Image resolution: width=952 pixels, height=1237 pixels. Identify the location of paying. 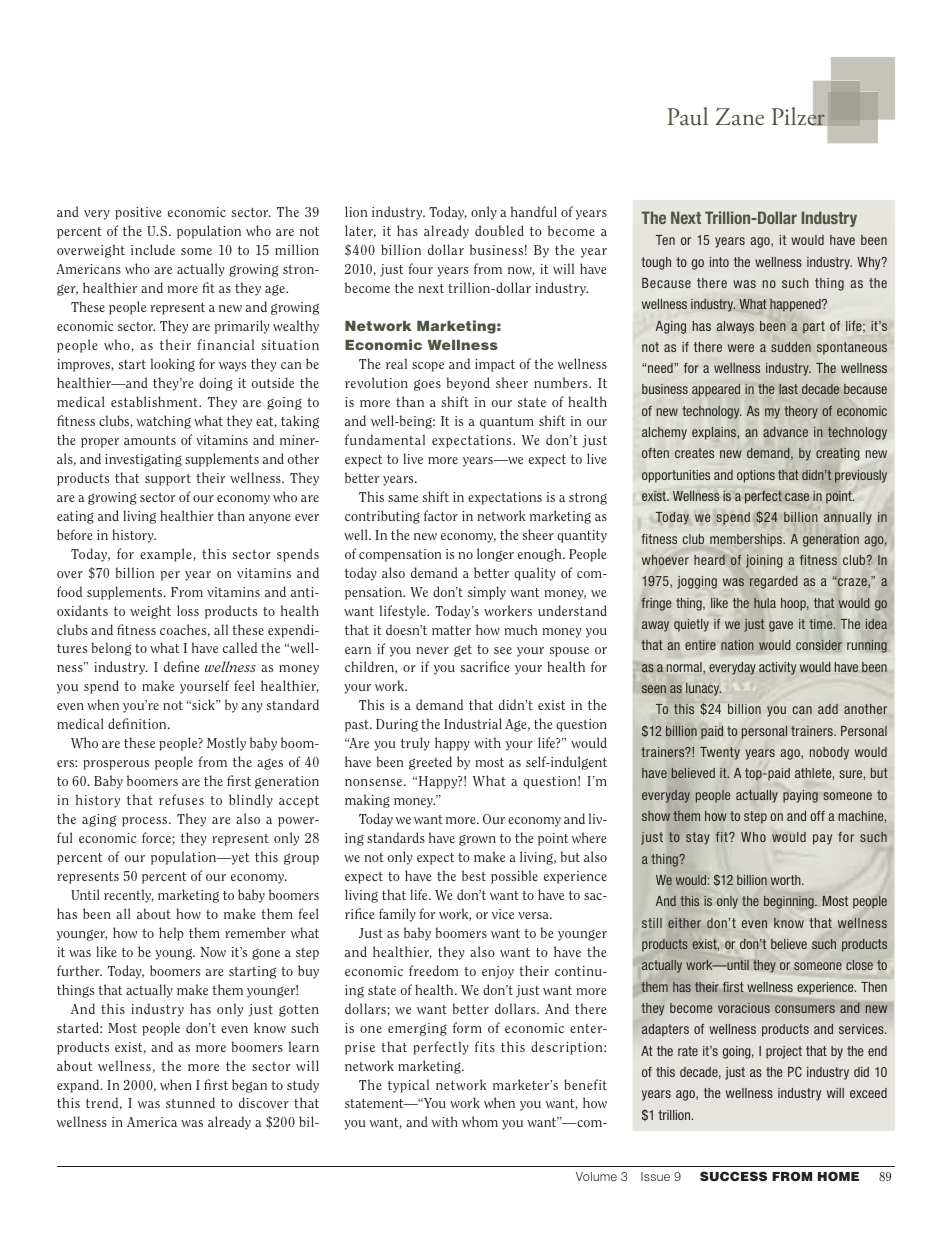
(800, 796).
